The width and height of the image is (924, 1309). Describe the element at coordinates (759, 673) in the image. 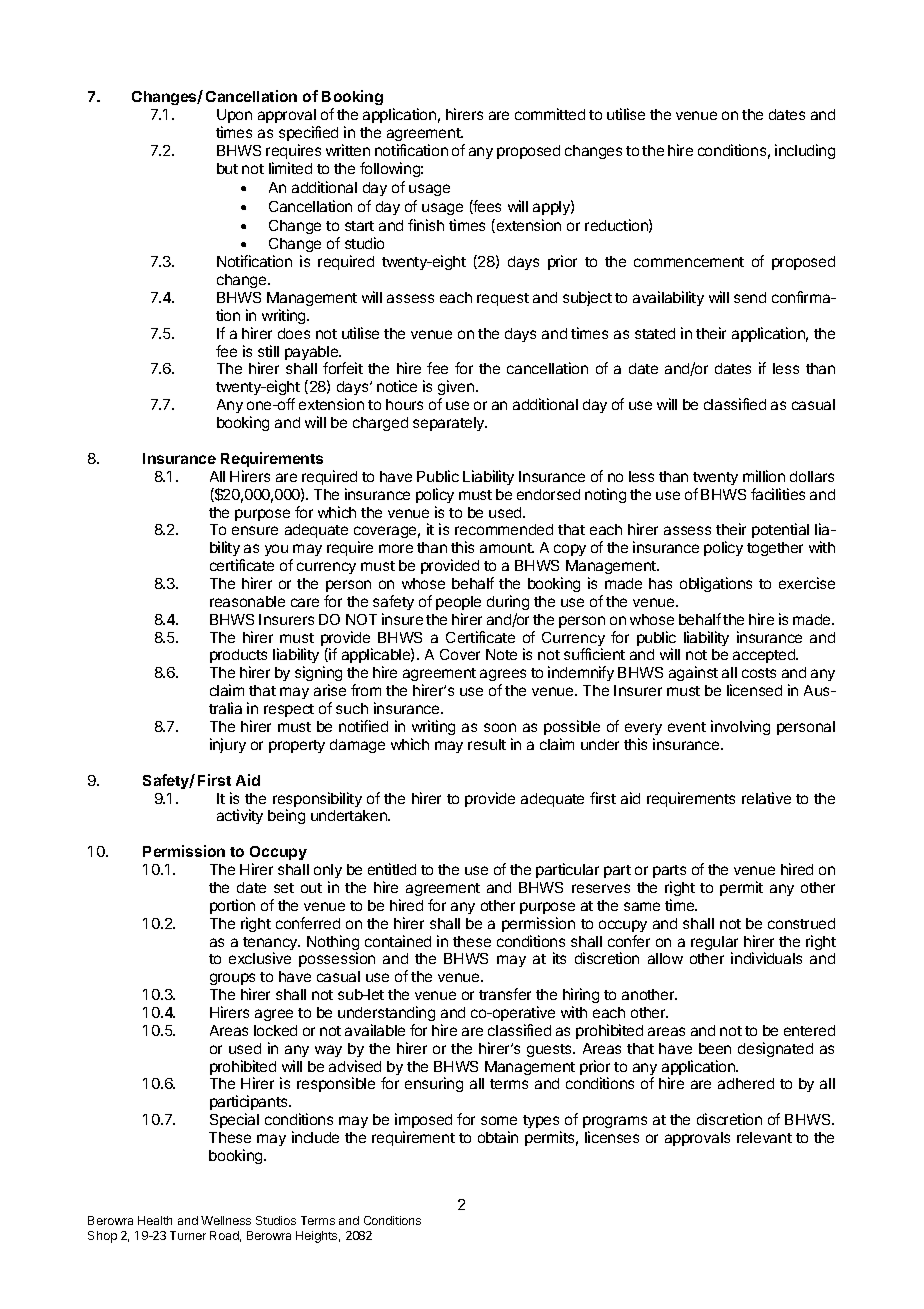

I see `costs` at that location.
